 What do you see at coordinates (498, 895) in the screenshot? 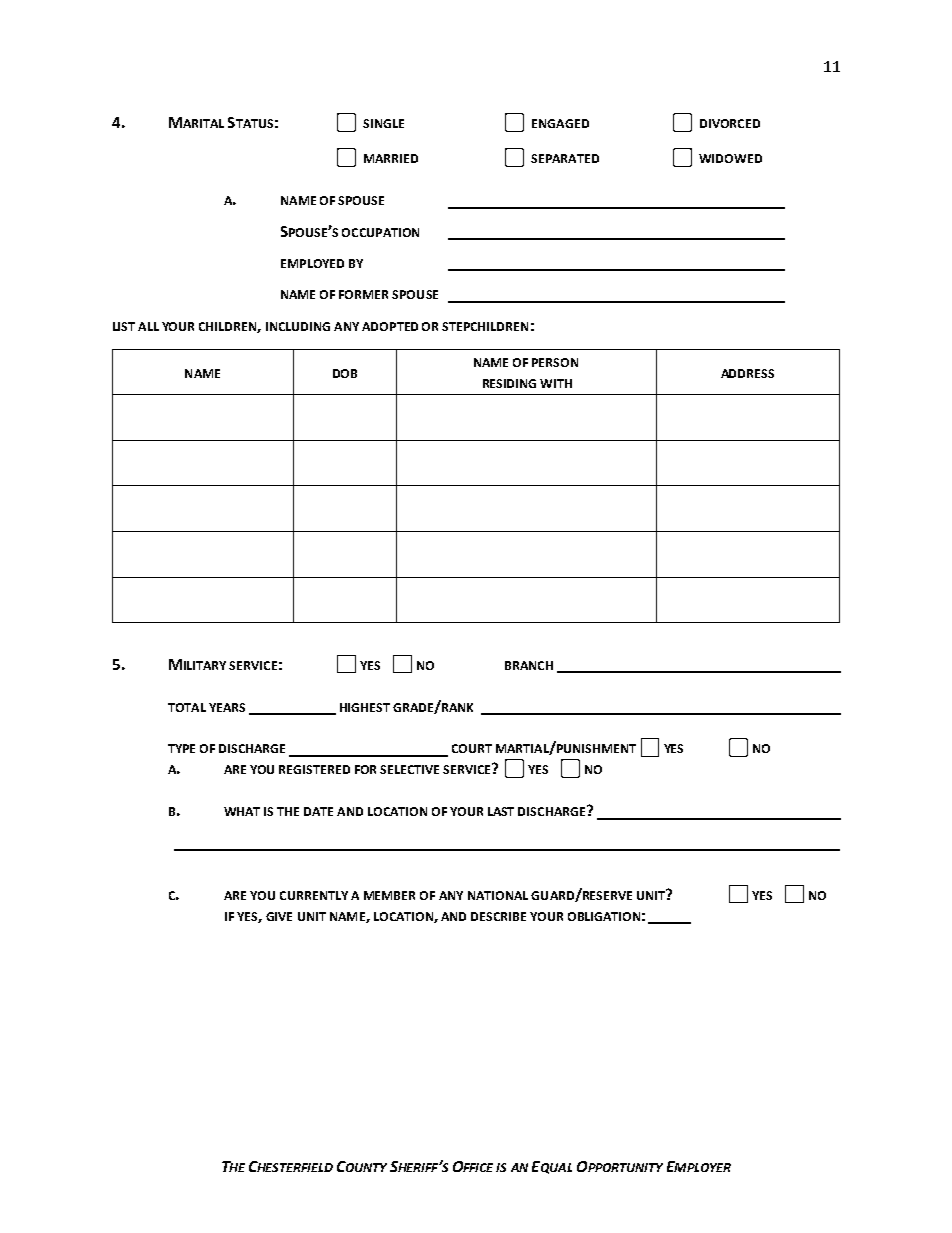
I see `NATIONAL` at bounding box center [498, 895].
